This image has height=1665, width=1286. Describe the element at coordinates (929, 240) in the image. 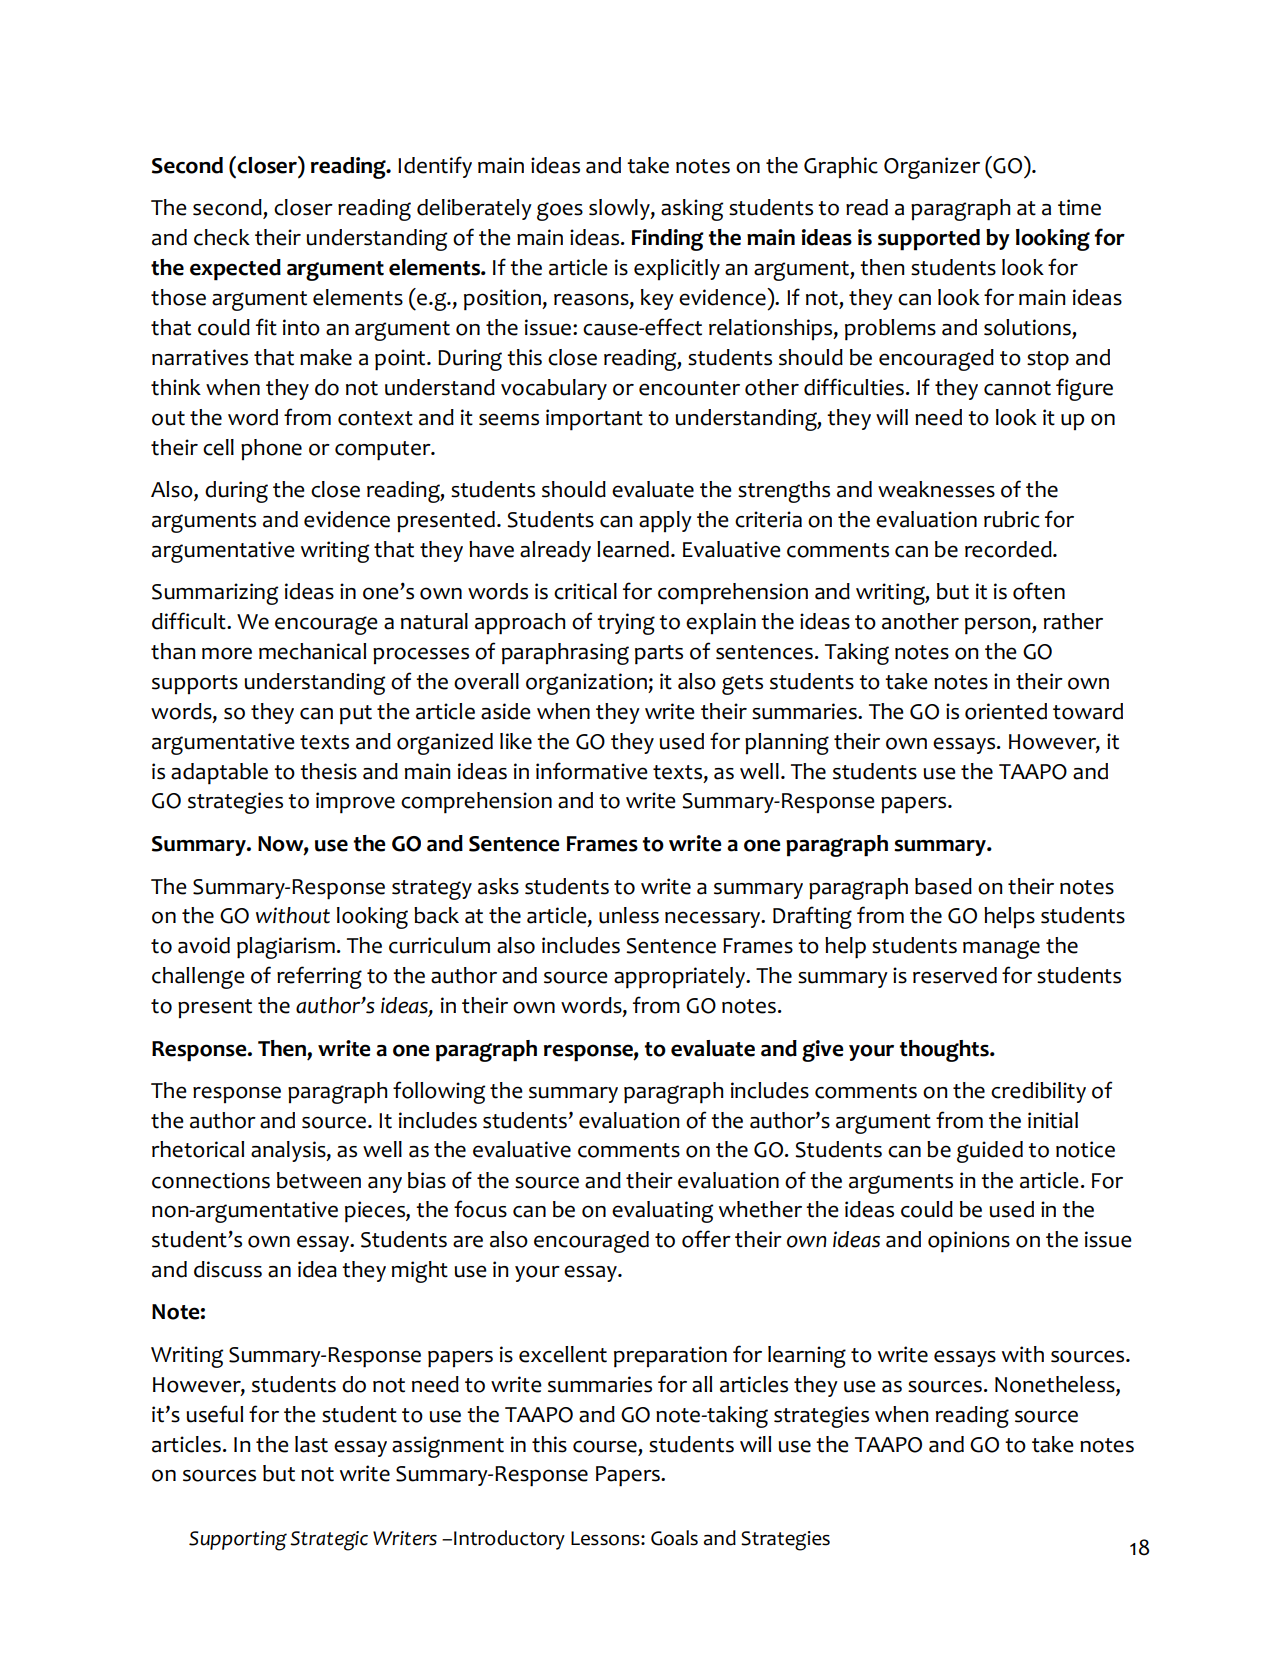

I see `supported` at that location.
